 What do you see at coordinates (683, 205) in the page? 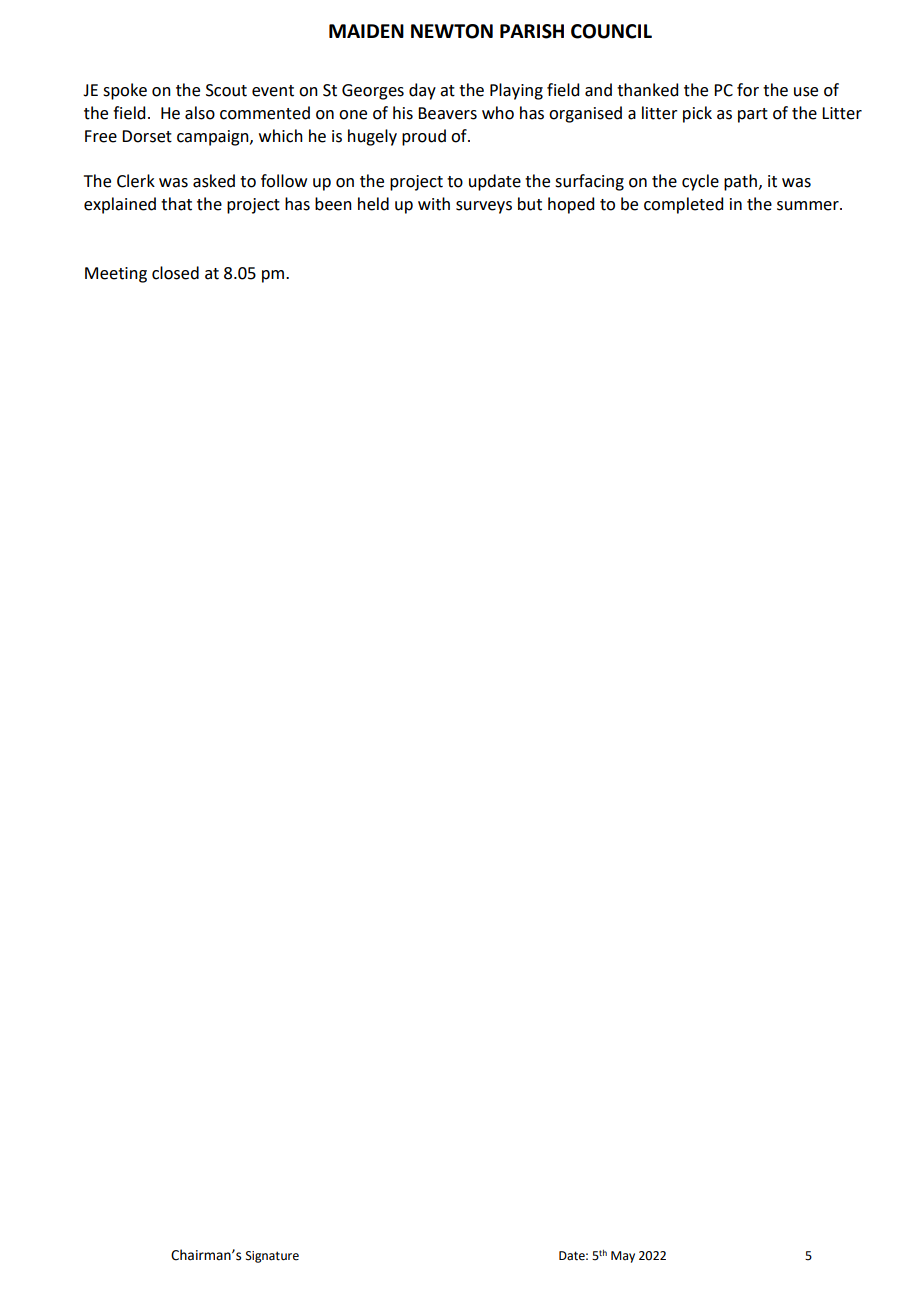
I see `completed` at bounding box center [683, 205].
